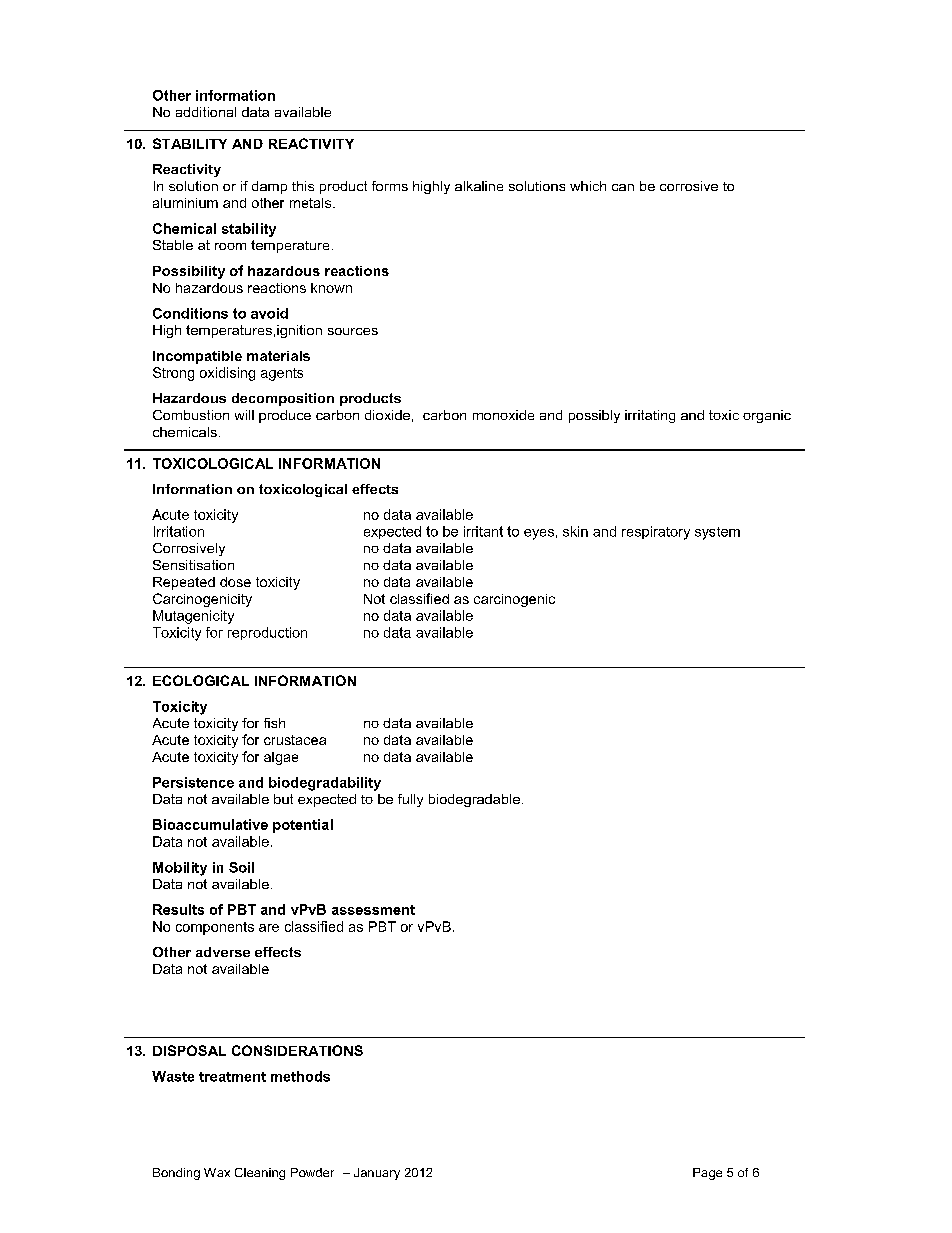 The height and width of the page is (1233, 952). Describe the element at coordinates (483, 531) in the page. I see `irritant` at that location.
